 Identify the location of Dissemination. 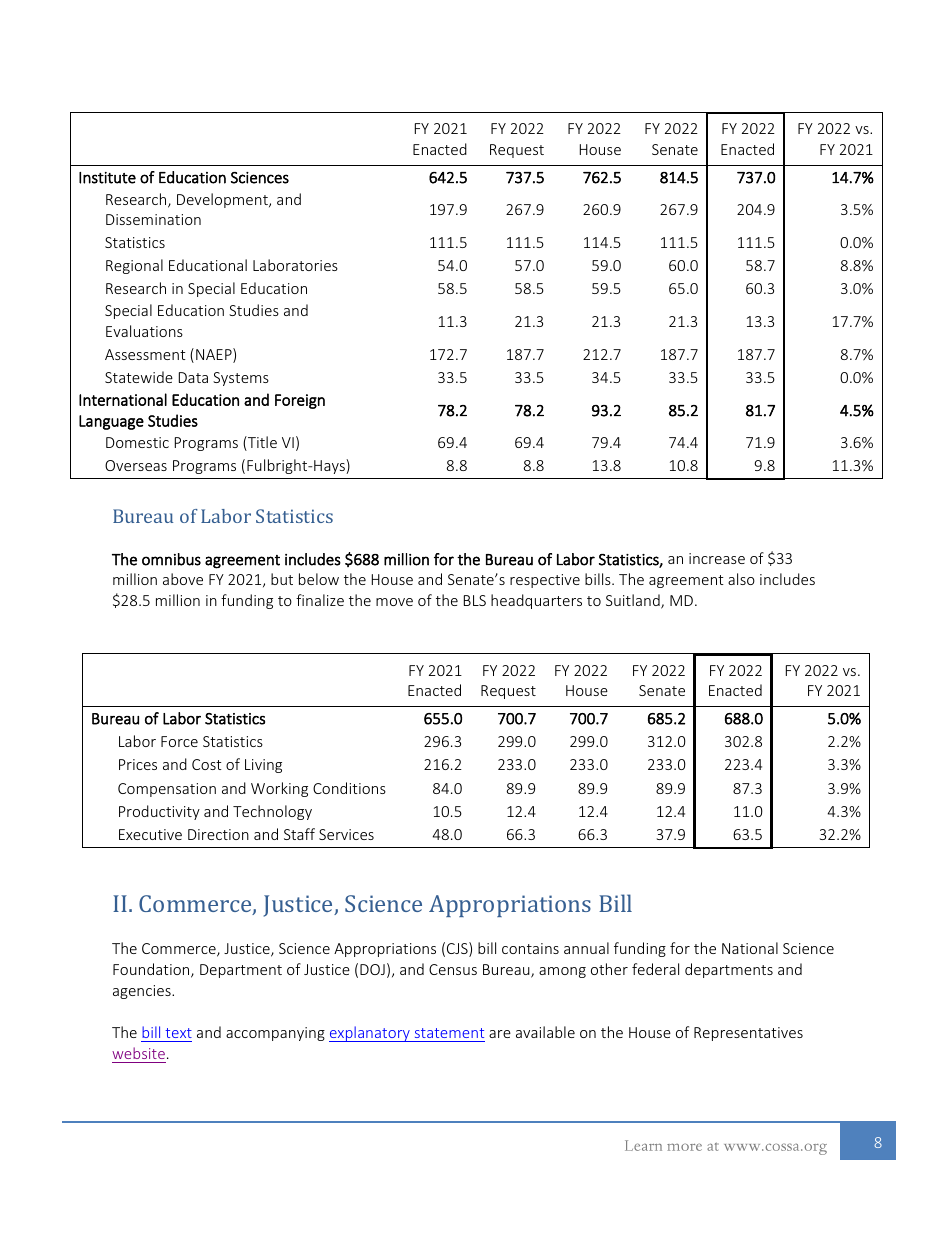
(153, 219).
